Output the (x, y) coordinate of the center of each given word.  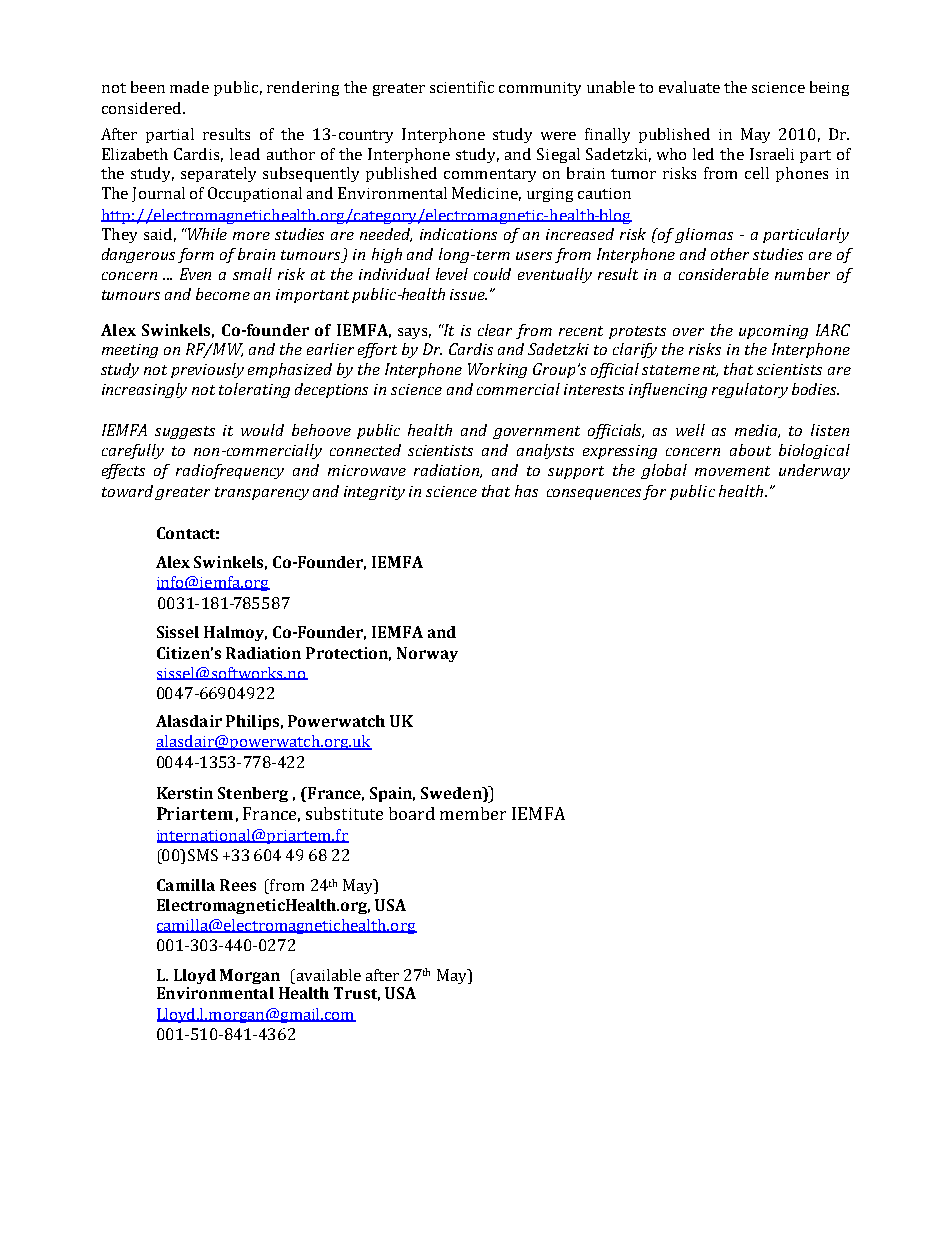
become (223, 294)
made (189, 87)
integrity (374, 493)
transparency (262, 493)
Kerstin (185, 793)
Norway (427, 654)
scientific (462, 87)
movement (732, 471)
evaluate (689, 87)
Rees (238, 885)
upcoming (773, 332)
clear (495, 330)
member (473, 813)
